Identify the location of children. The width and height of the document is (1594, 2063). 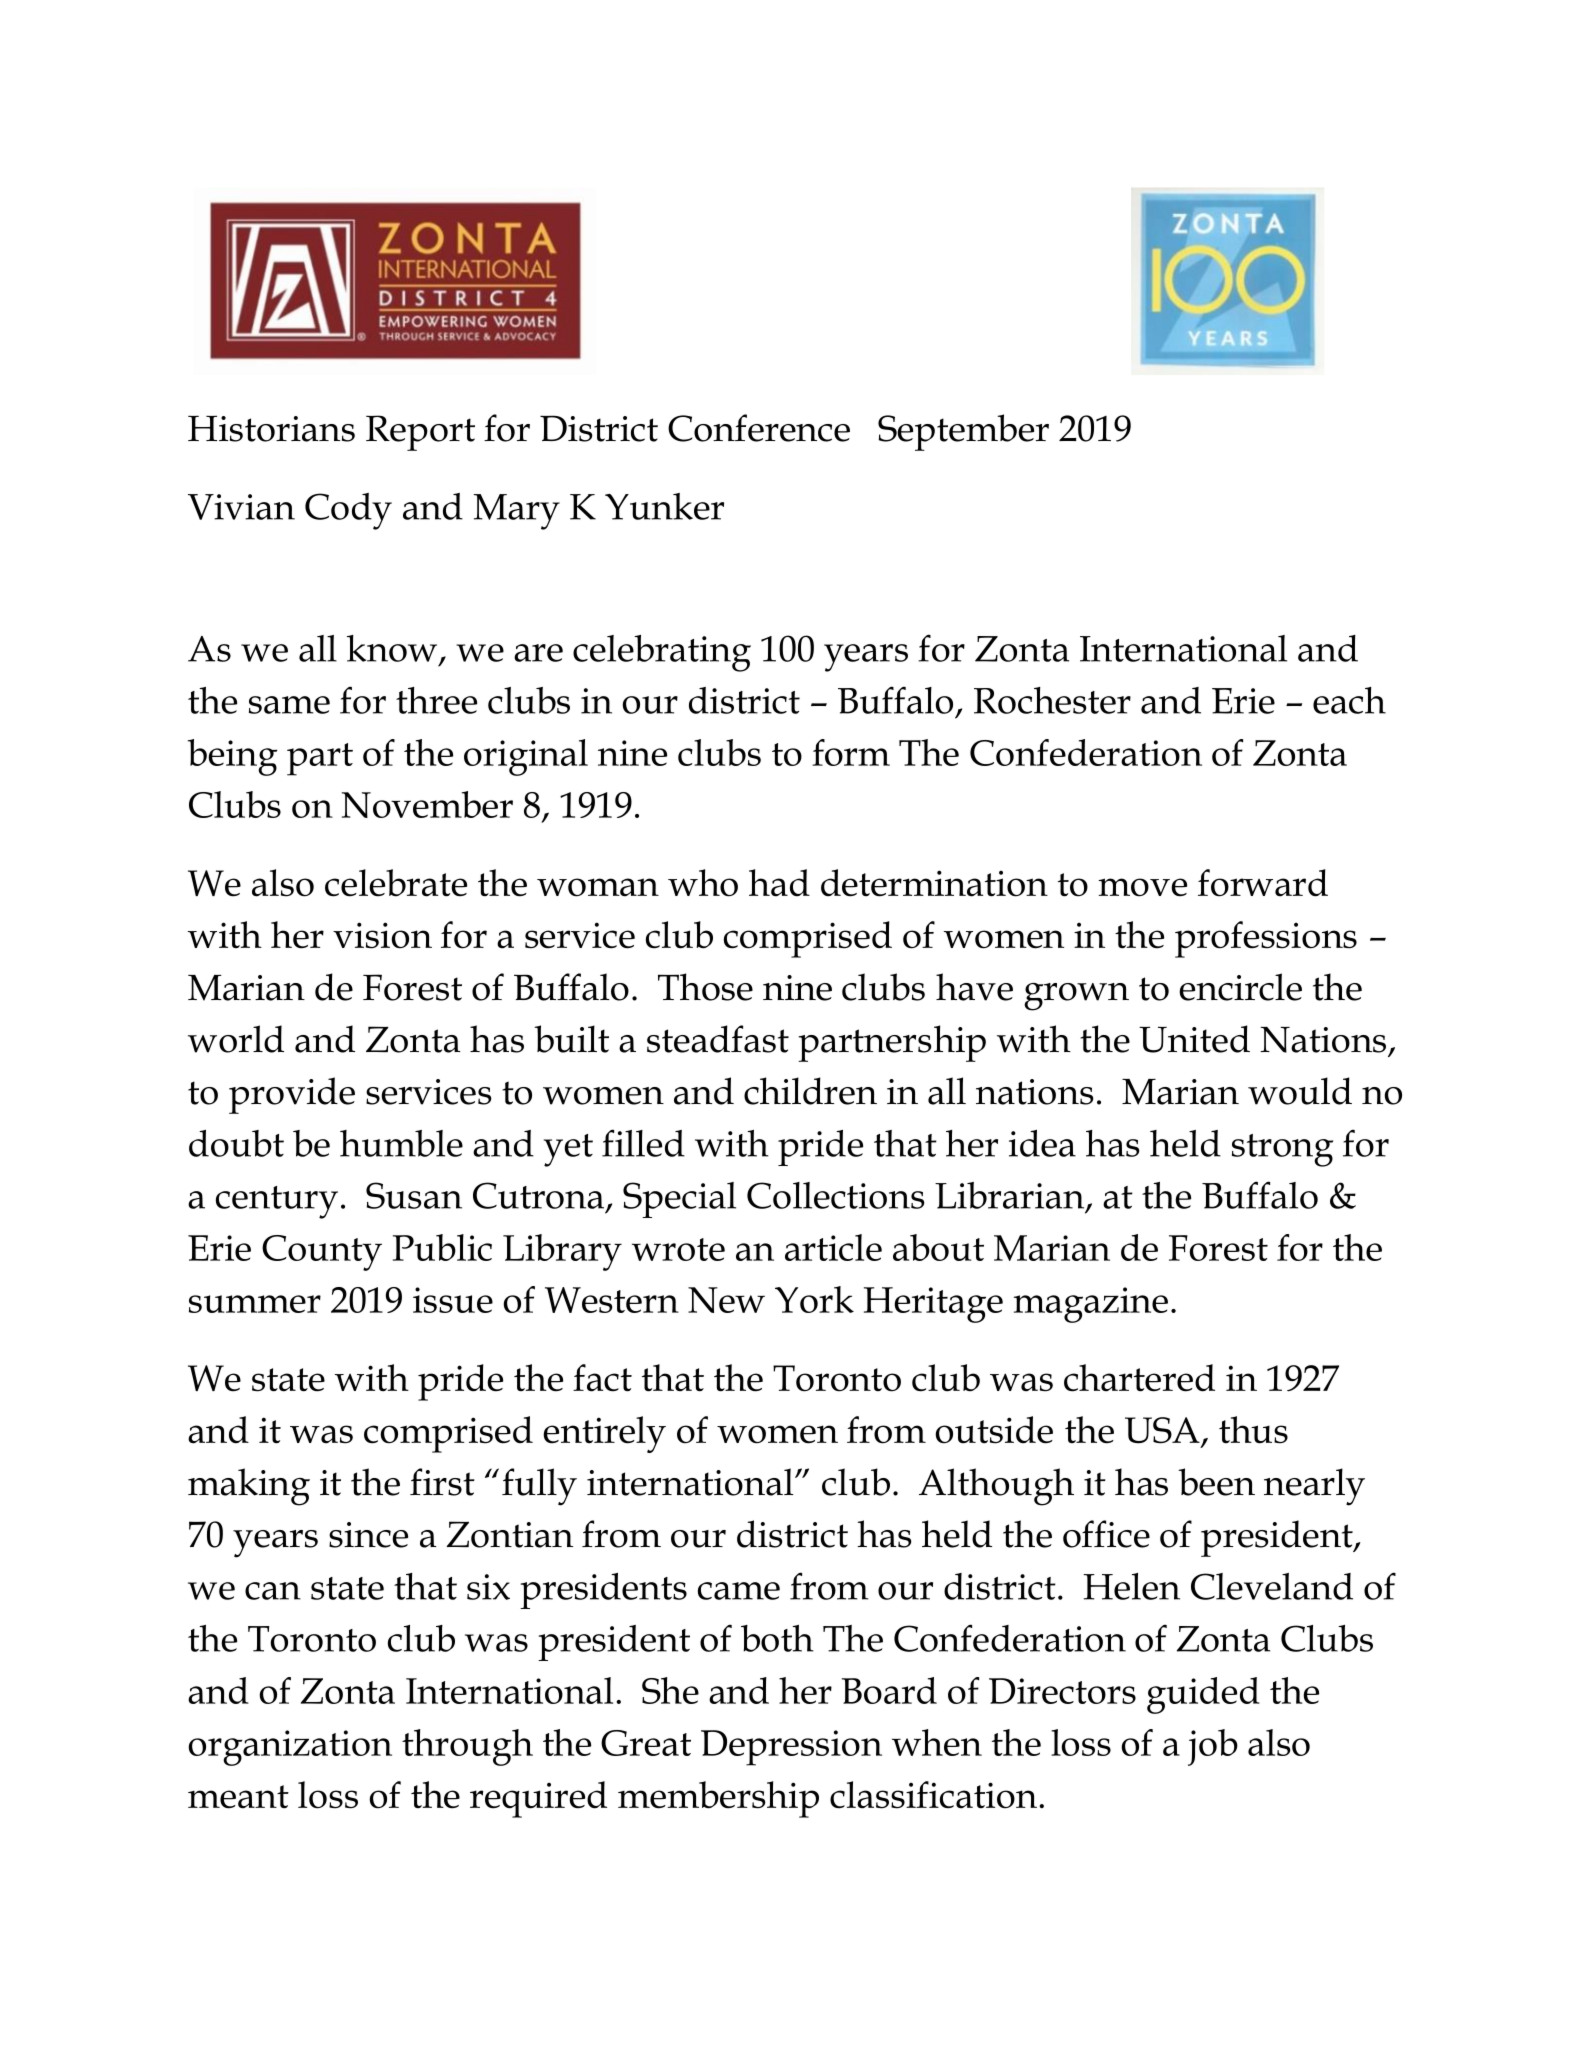
(810, 1091).
